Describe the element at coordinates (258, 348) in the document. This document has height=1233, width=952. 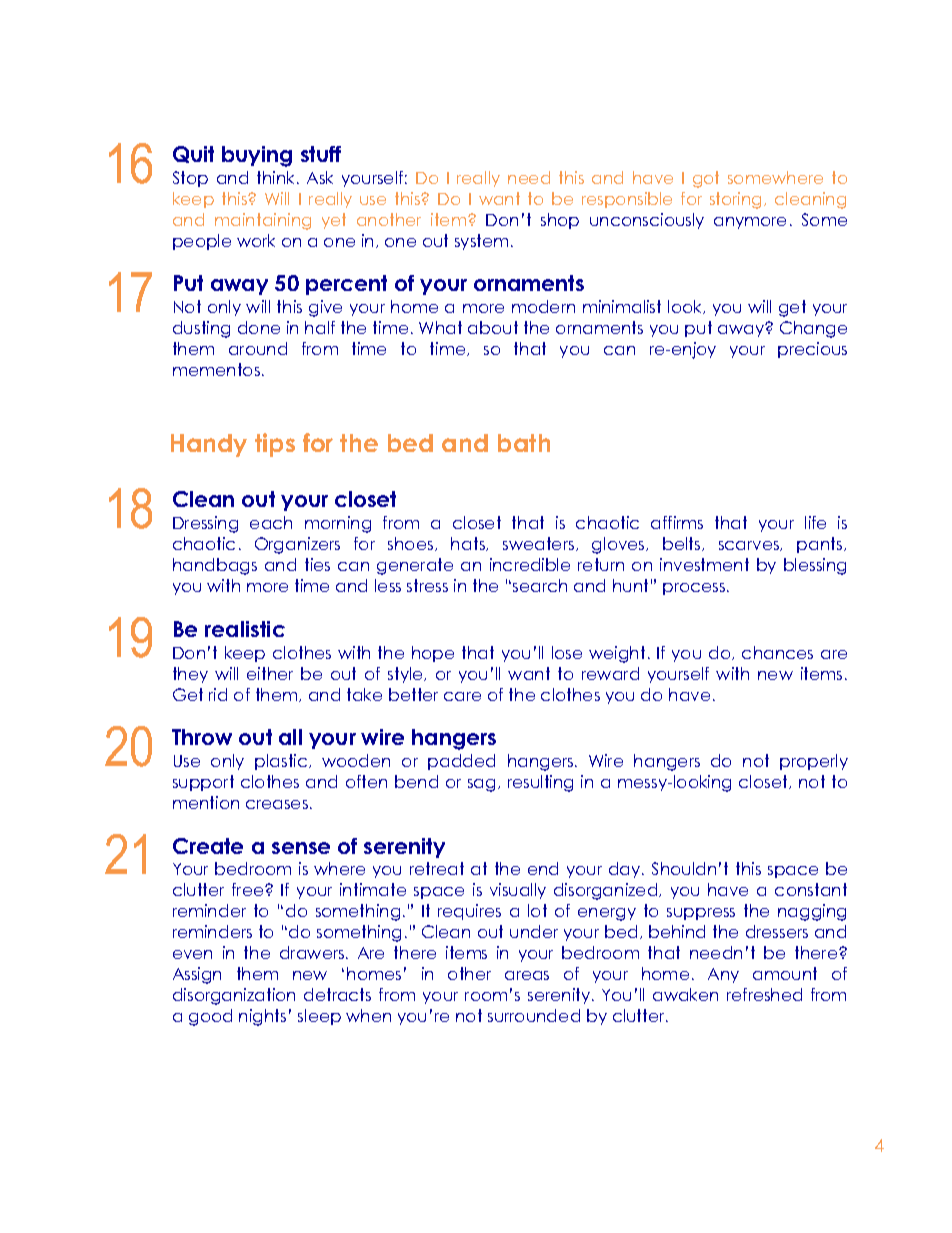
I see `around` at that location.
